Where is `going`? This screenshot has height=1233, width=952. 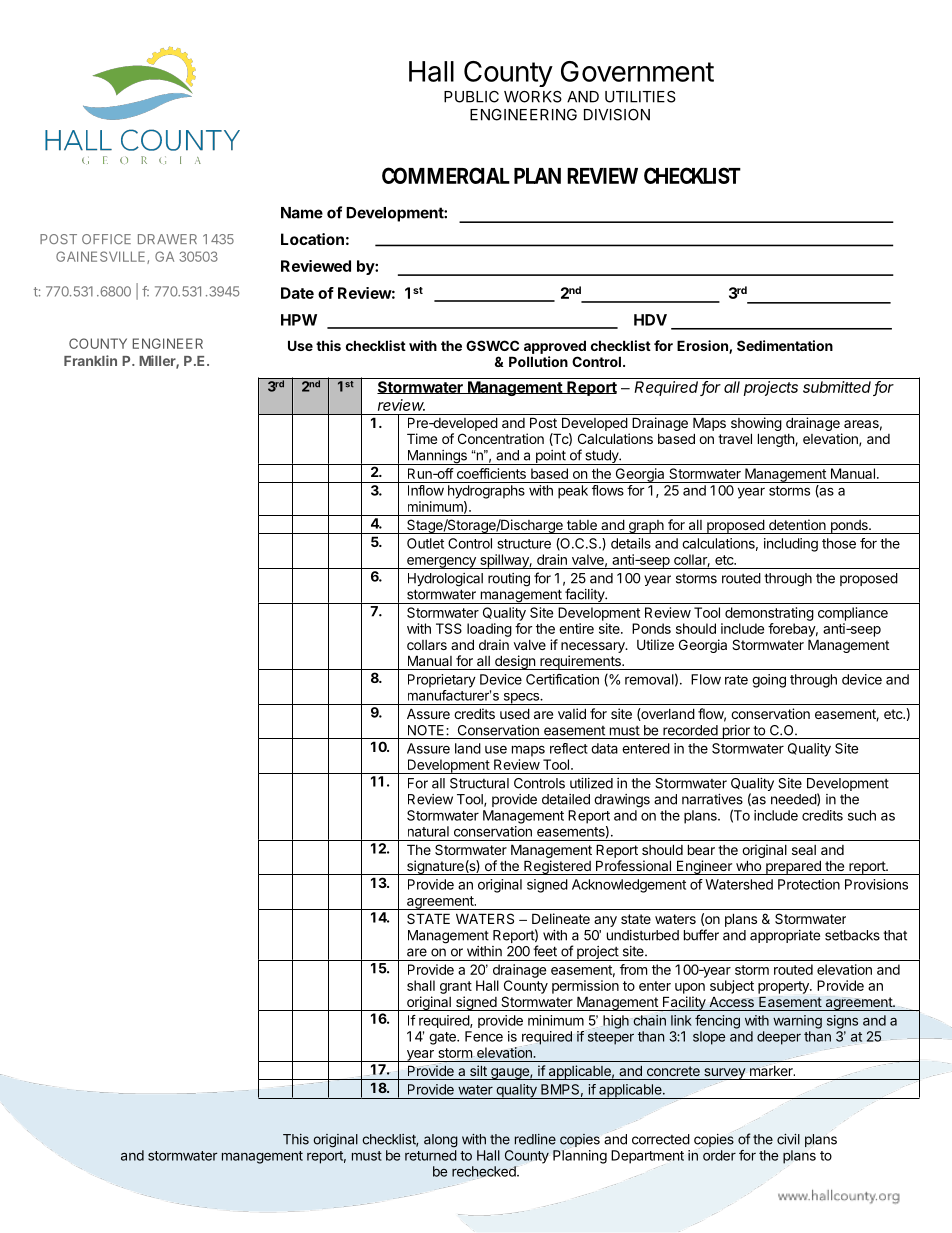 going is located at coordinates (769, 681).
